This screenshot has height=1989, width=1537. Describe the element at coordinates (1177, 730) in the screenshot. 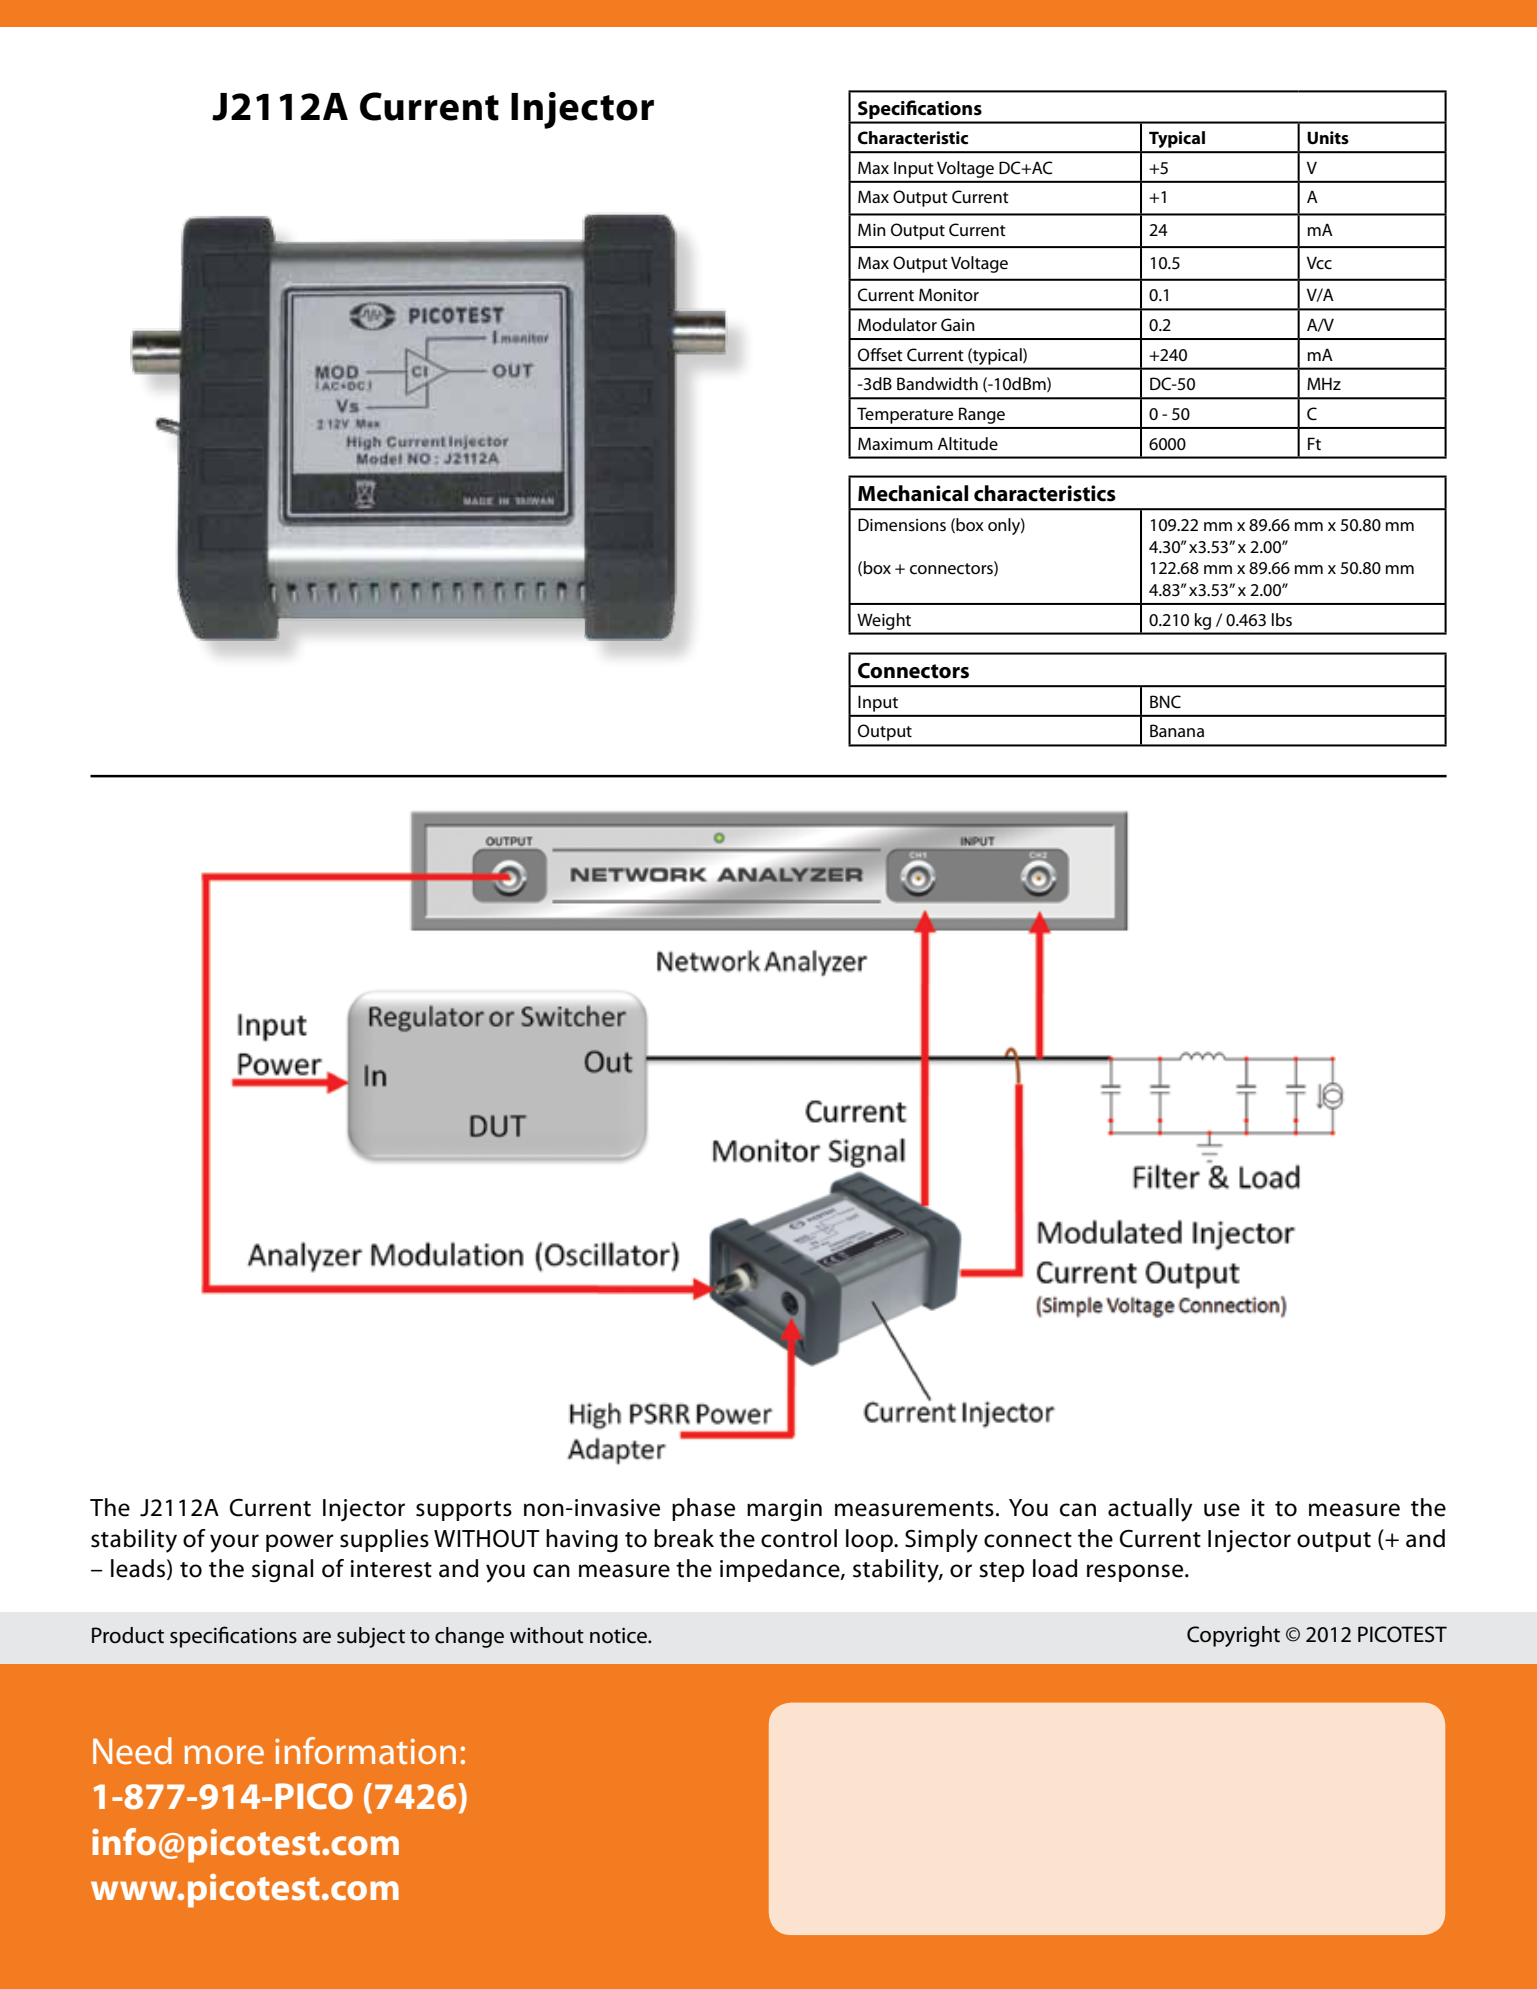

I see `Banana` at that location.
